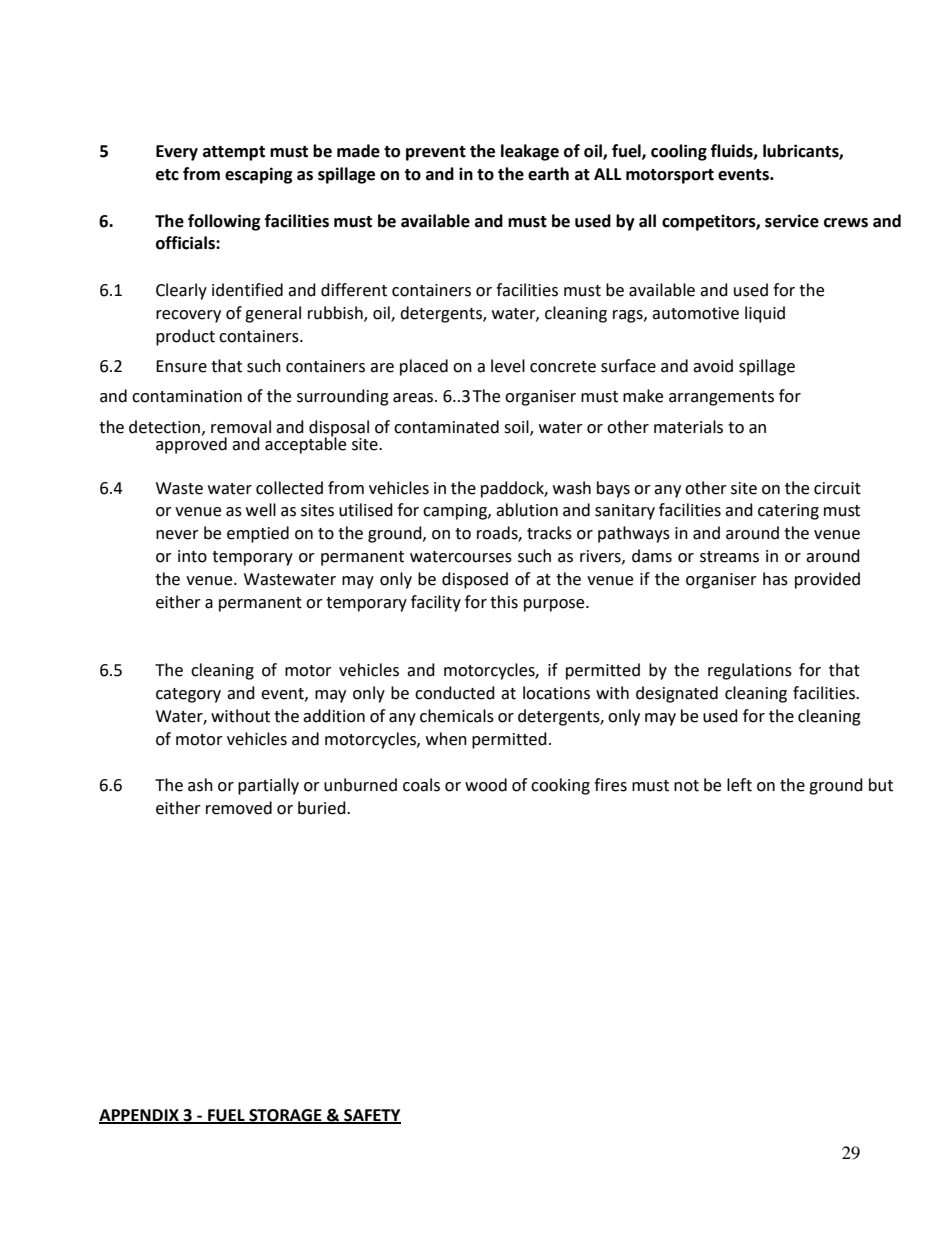  I want to click on catering, so click(788, 512).
